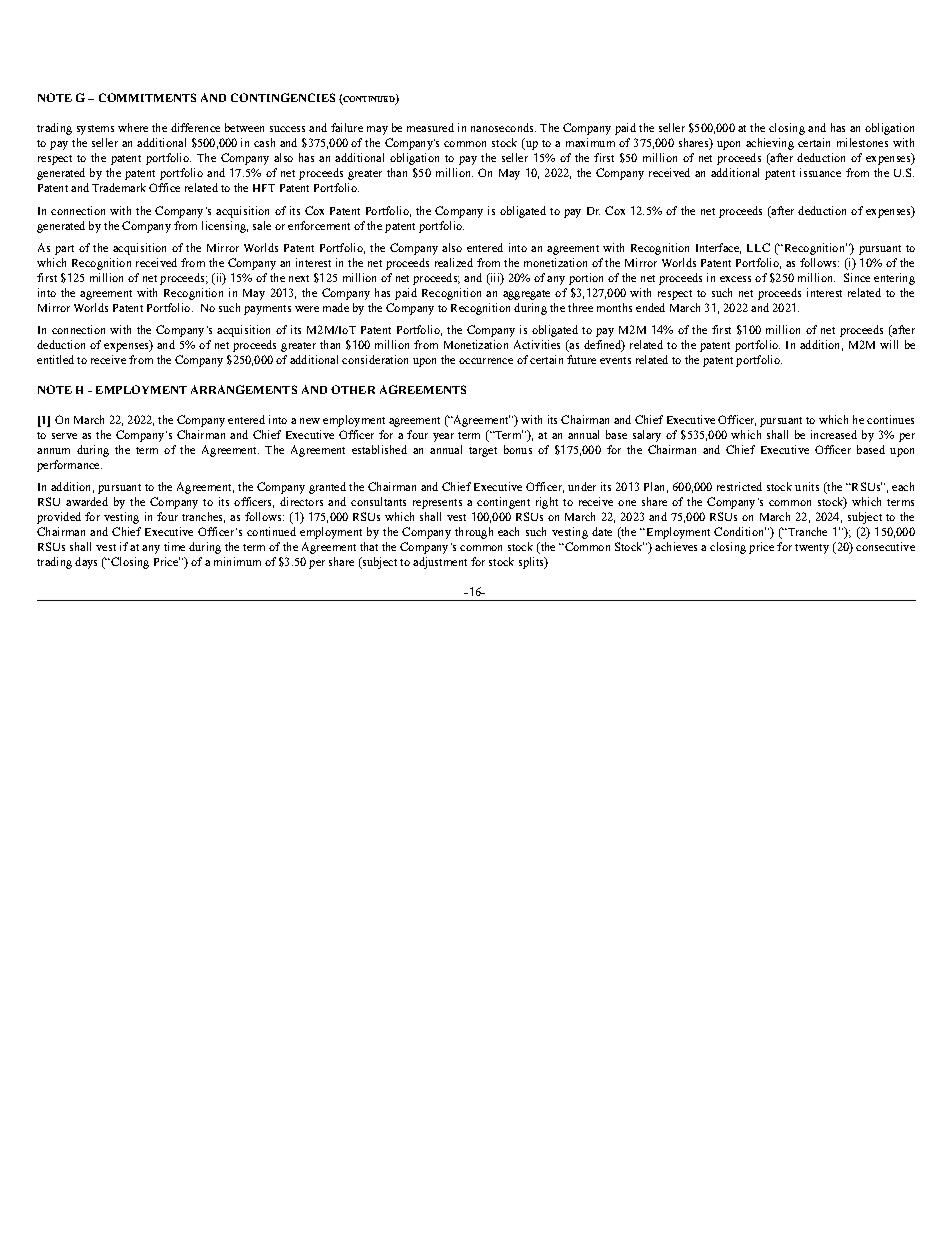 This document has height=1233, width=952. I want to click on achieving, so click(770, 144).
